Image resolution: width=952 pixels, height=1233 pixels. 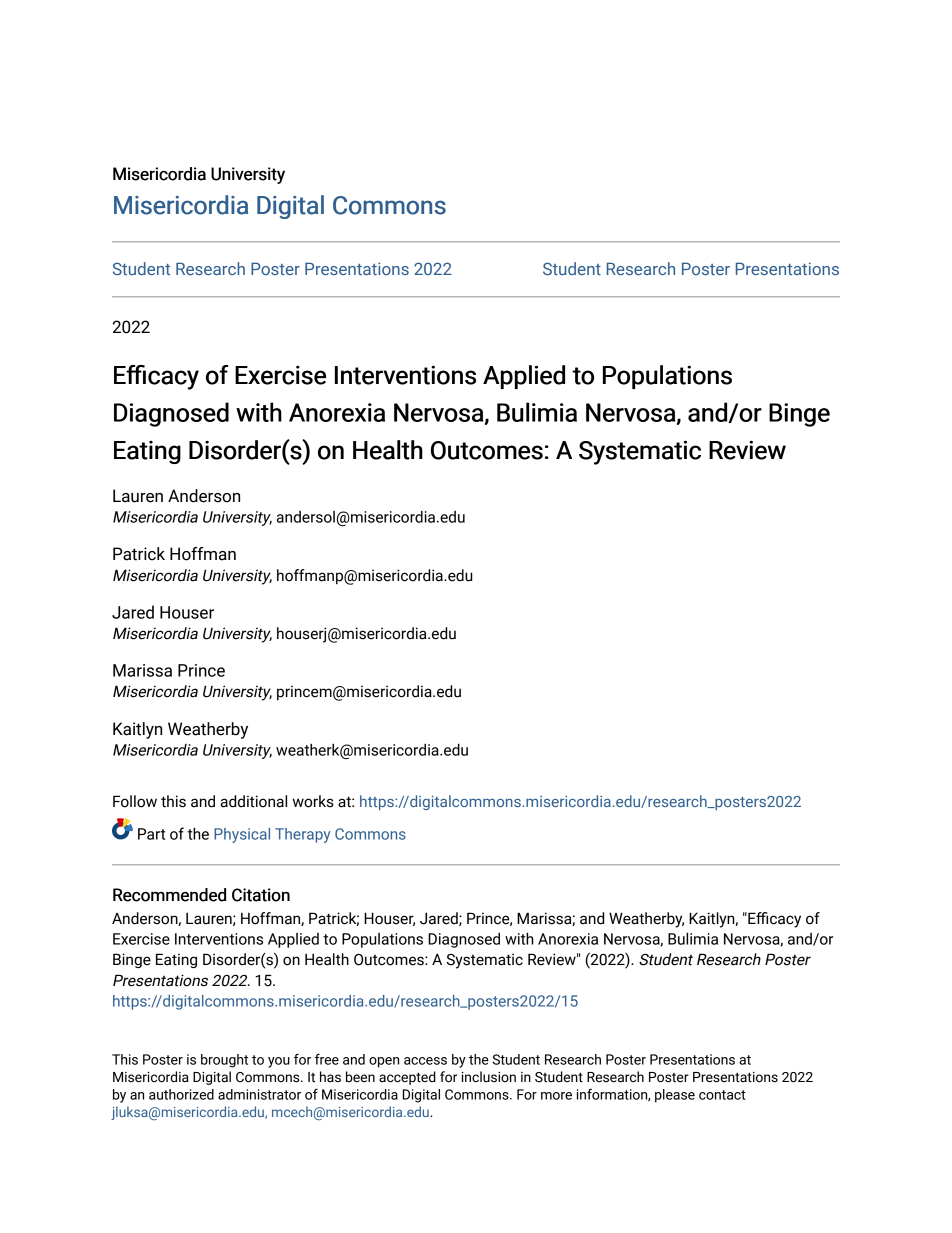 What do you see at coordinates (224, 1061) in the document?
I see `brought` at bounding box center [224, 1061].
